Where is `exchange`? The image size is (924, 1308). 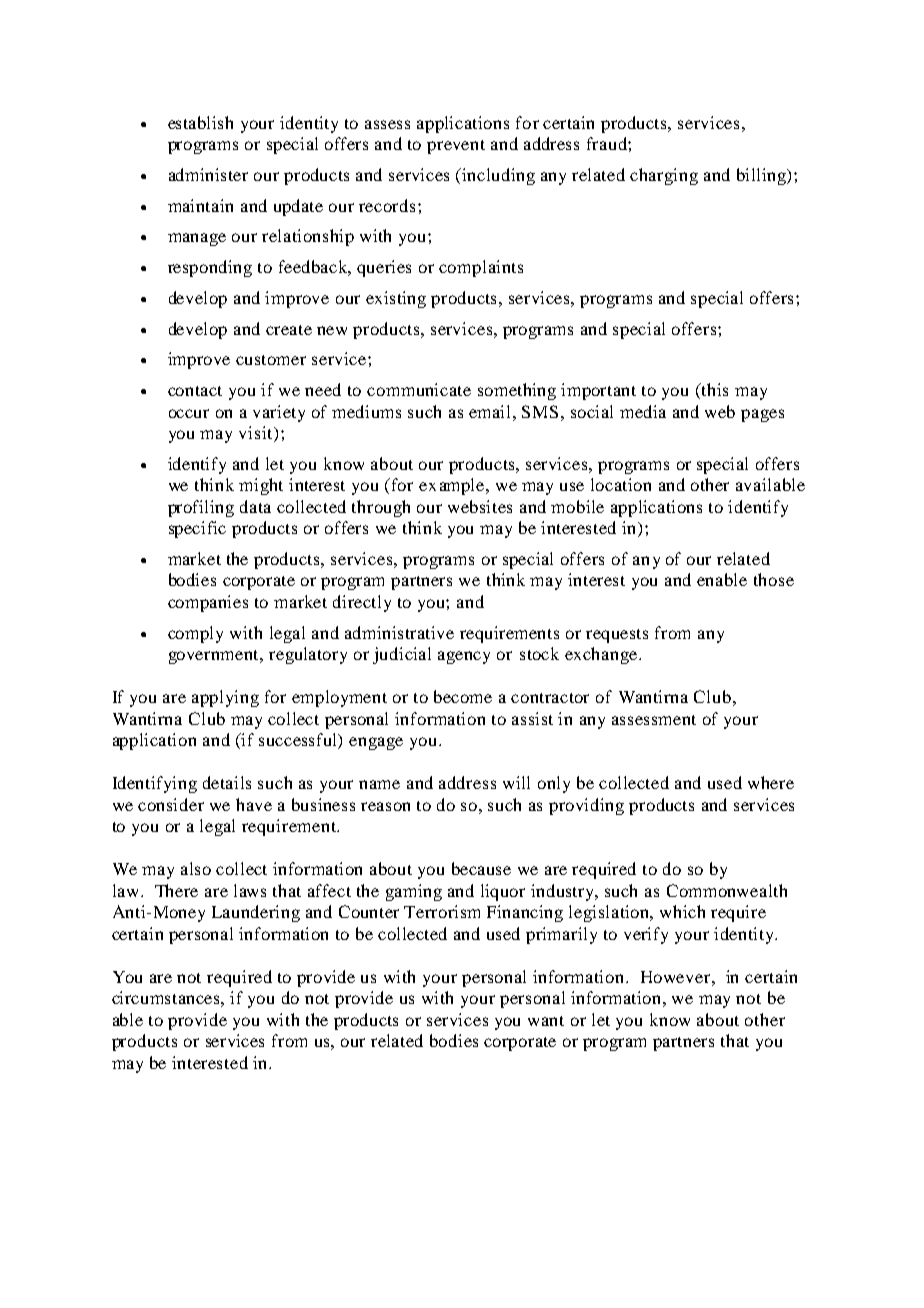 exchange is located at coordinates (602, 655).
